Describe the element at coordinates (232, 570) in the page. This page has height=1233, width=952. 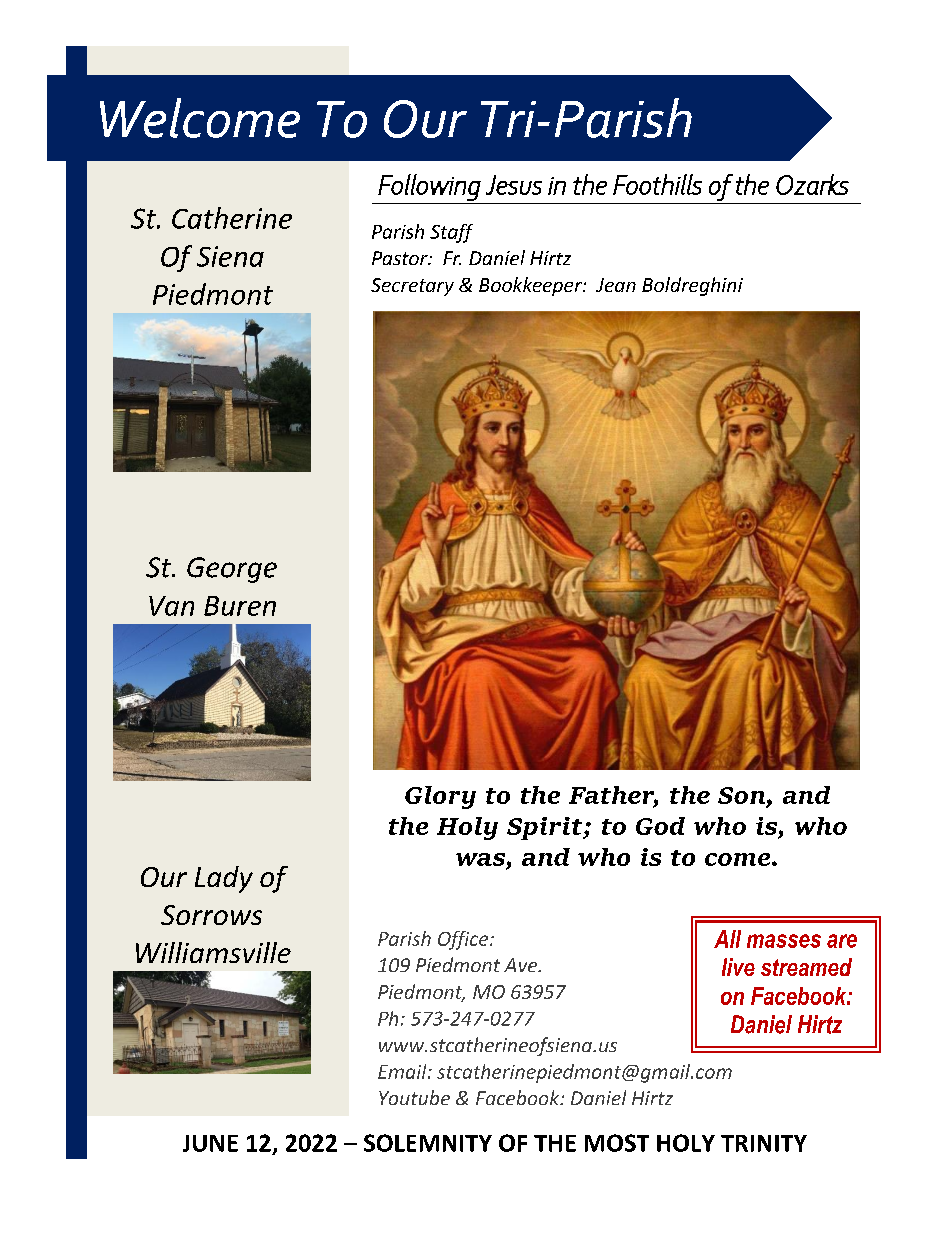
I see `George` at that location.
